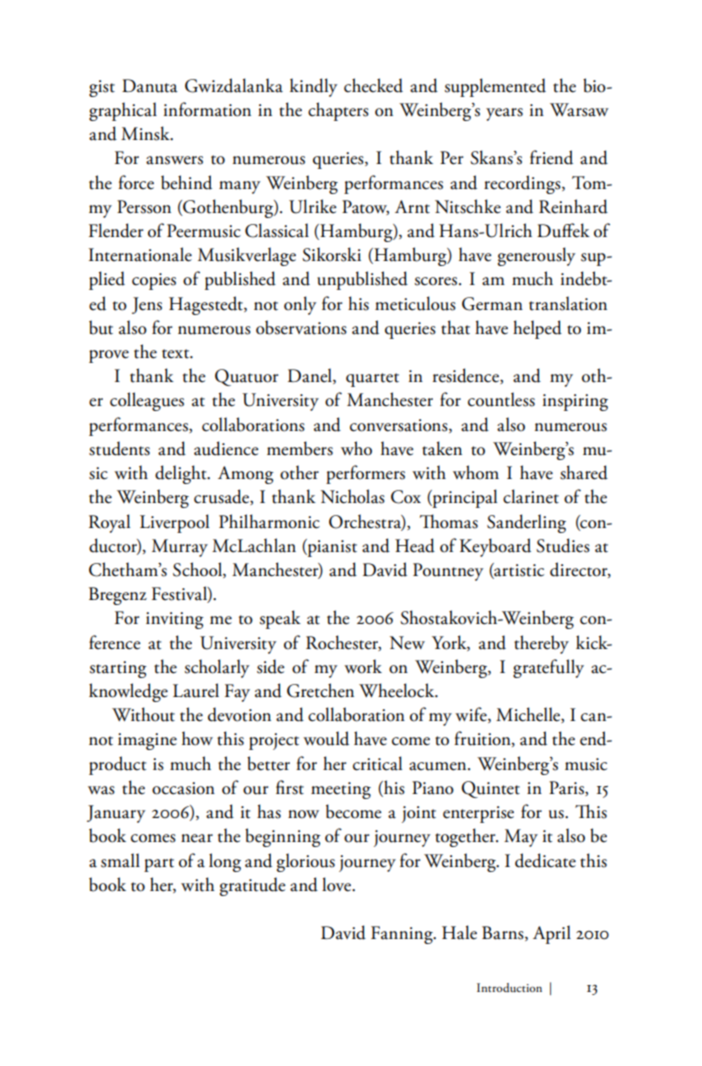 This screenshot has width=702, height=1066. What do you see at coordinates (147, 305) in the screenshot?
I see `Jens` at bounding box center [147, 305].
